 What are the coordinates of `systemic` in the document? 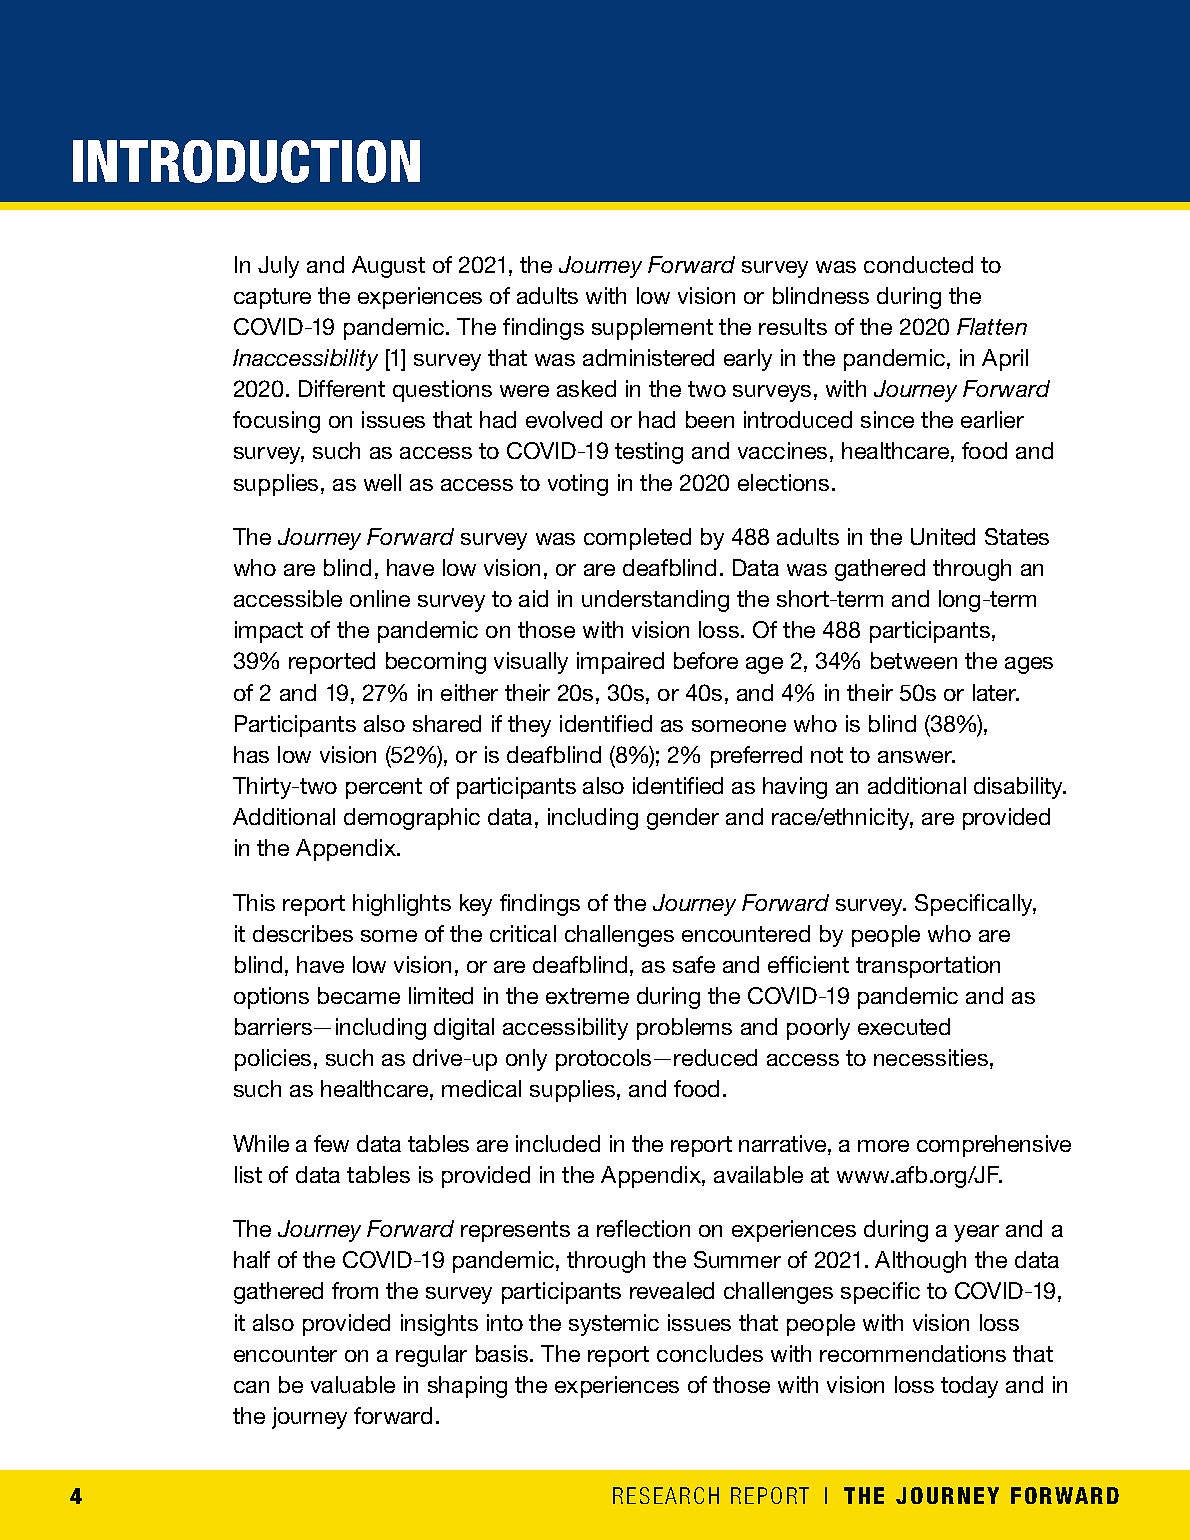 It's located at (614, 1325).
